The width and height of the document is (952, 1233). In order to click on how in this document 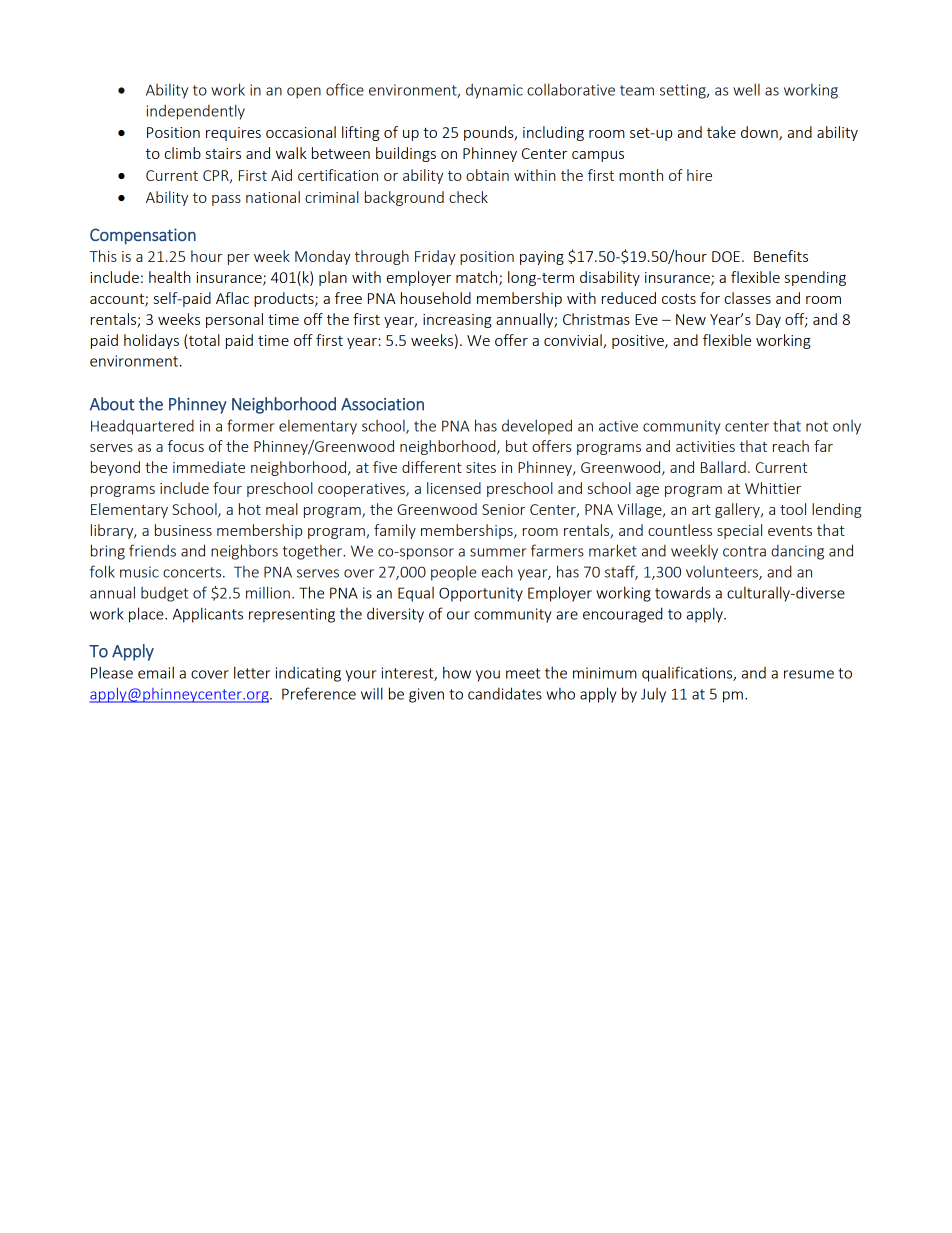, I will do `click(457, 672)`.
